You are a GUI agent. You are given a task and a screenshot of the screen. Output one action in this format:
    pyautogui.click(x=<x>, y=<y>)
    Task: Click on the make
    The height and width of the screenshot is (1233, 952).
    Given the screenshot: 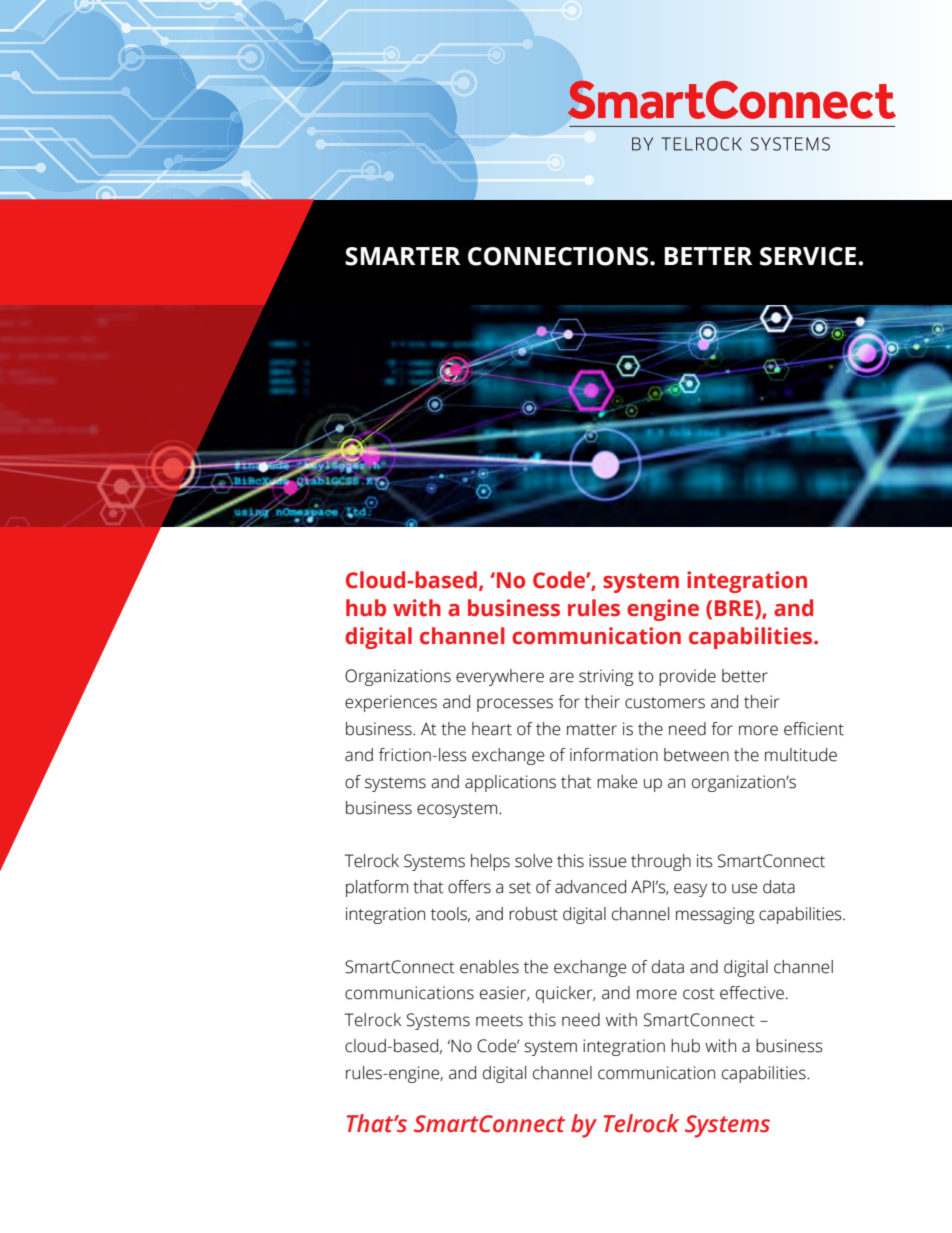 What is the action you would take?
    pyautogui.click(x=617, y=782)
